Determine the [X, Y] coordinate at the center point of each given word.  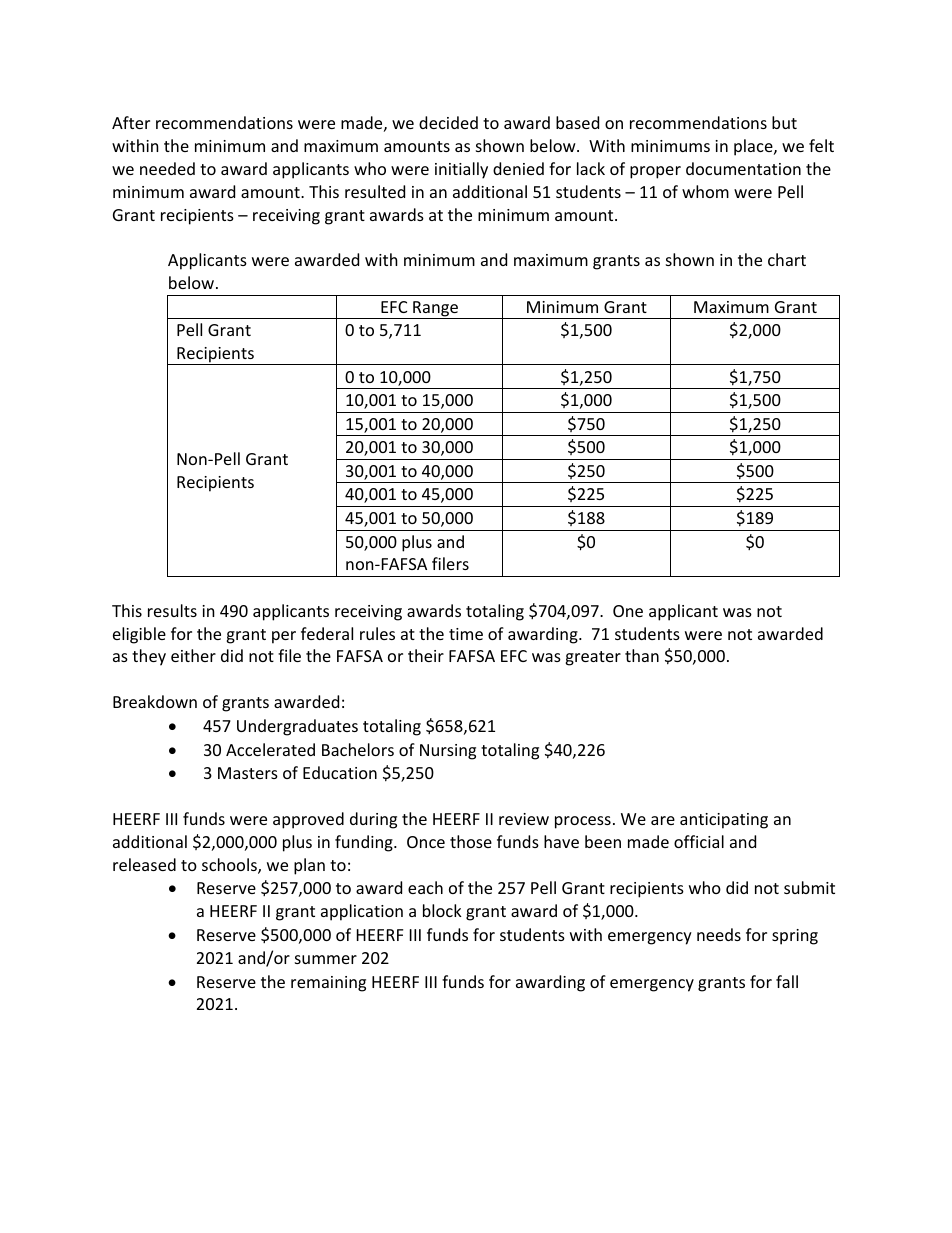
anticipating [724, 821]
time [466, 634]
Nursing [448, 752]
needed [167, 168]
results [172, 610]
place [754, 147]
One [628, 611]
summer [326, 959]
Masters [248, 773]
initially [461, 170]
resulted [375, 191]
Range [435, 310]
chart [787, 259]
